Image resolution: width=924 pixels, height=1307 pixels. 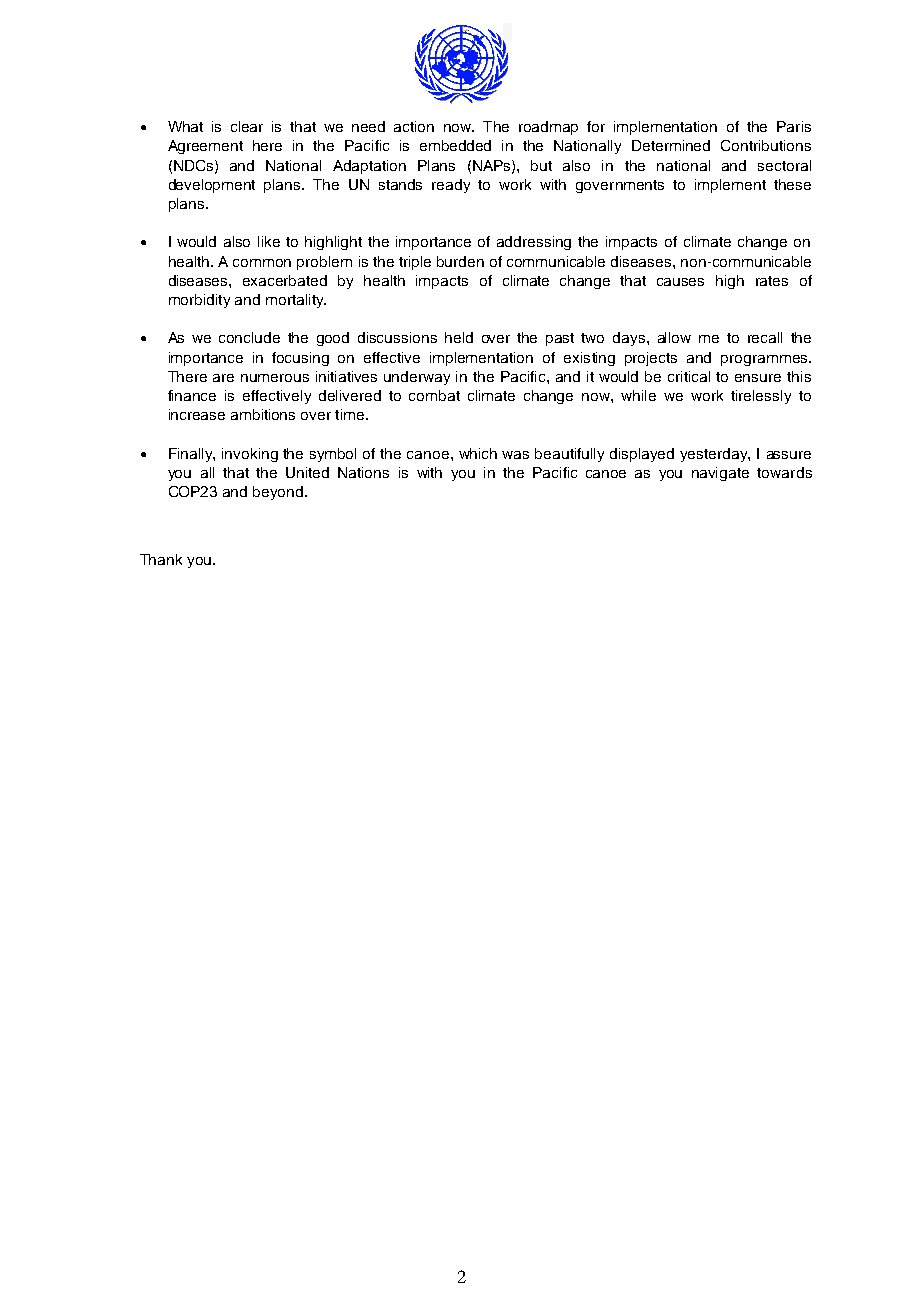 What do you see at coordinates (766, 145) in the screenshot?
I see `Contributions` at bounding box center [766, 145].
